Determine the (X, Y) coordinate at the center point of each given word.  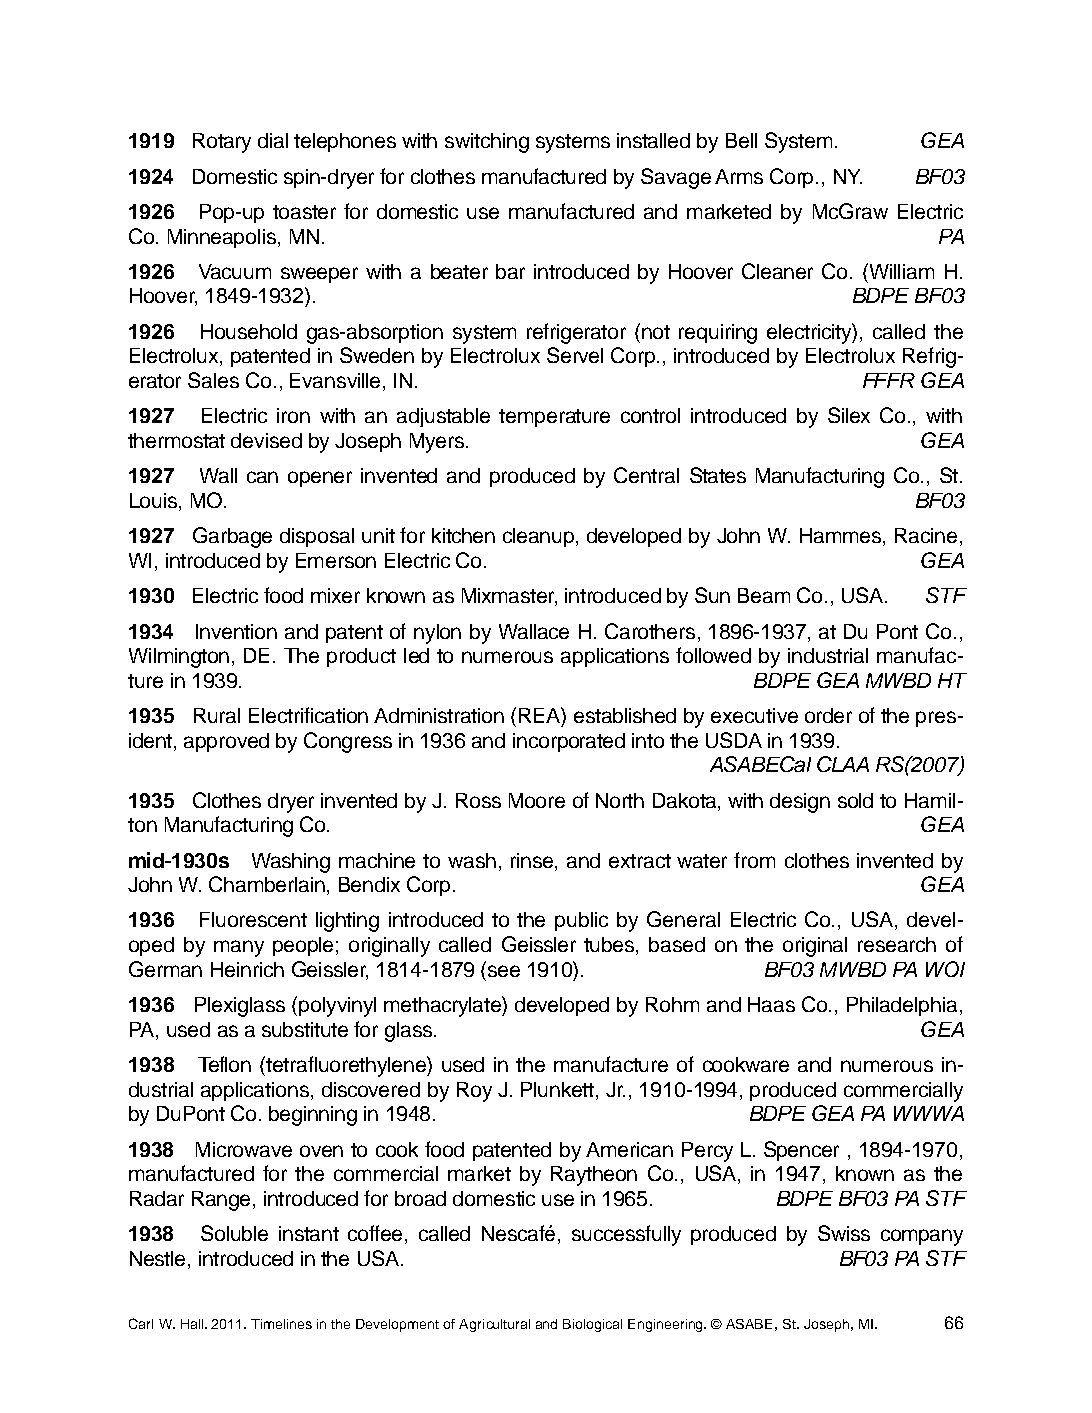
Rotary (222, 143)
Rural (217, 715)
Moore (537, 800)
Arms (739, 176)
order (828, 715)
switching (487, 143)
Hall (193, 1324)
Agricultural (494, 1325)
